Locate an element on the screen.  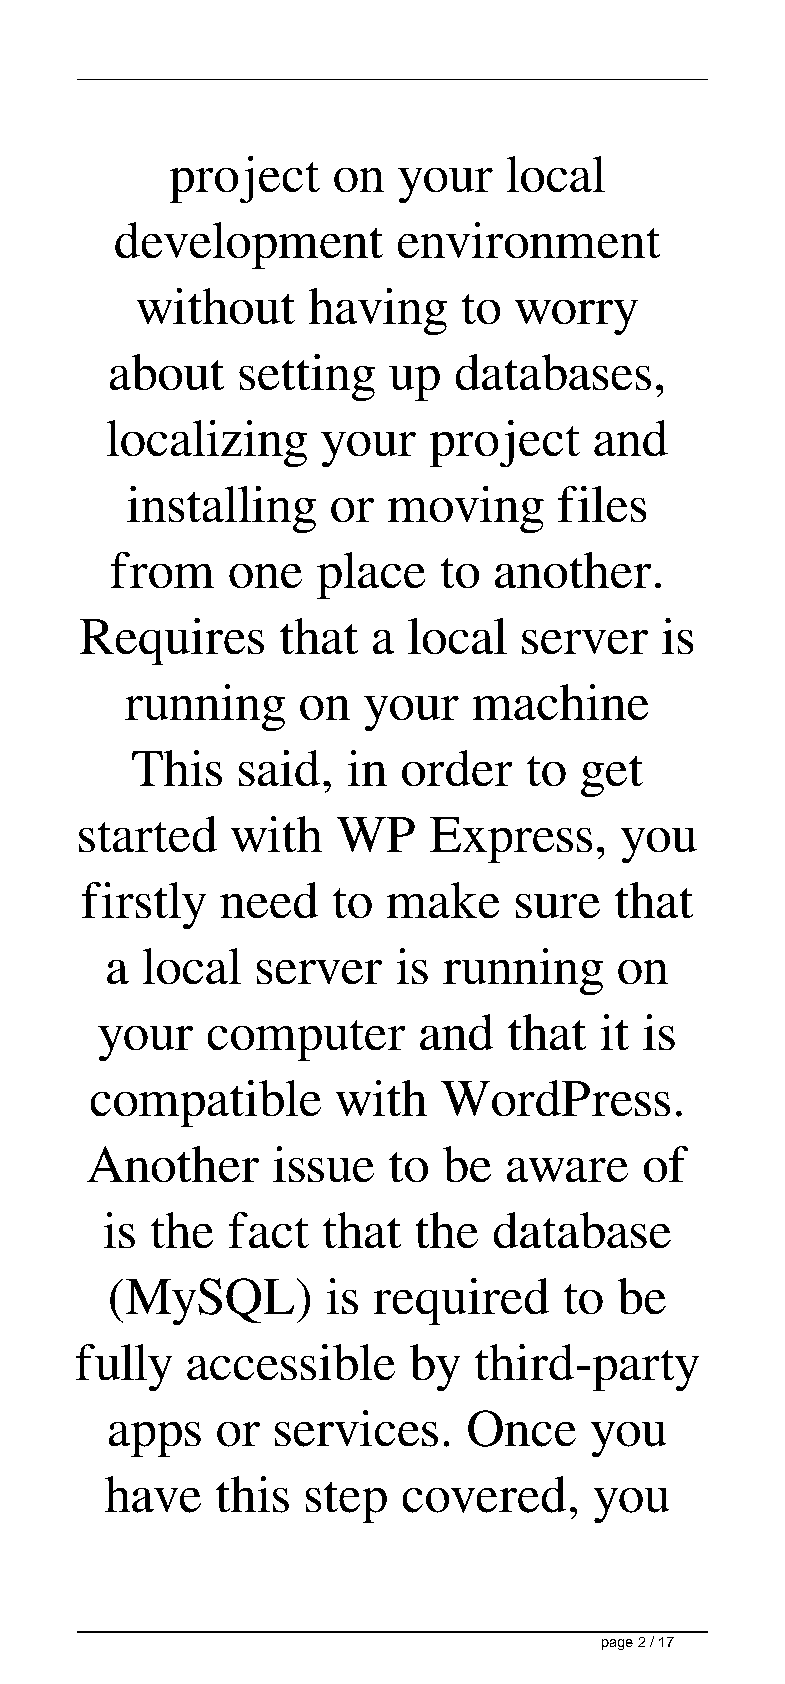
order is located at coordinates (457, 768).
